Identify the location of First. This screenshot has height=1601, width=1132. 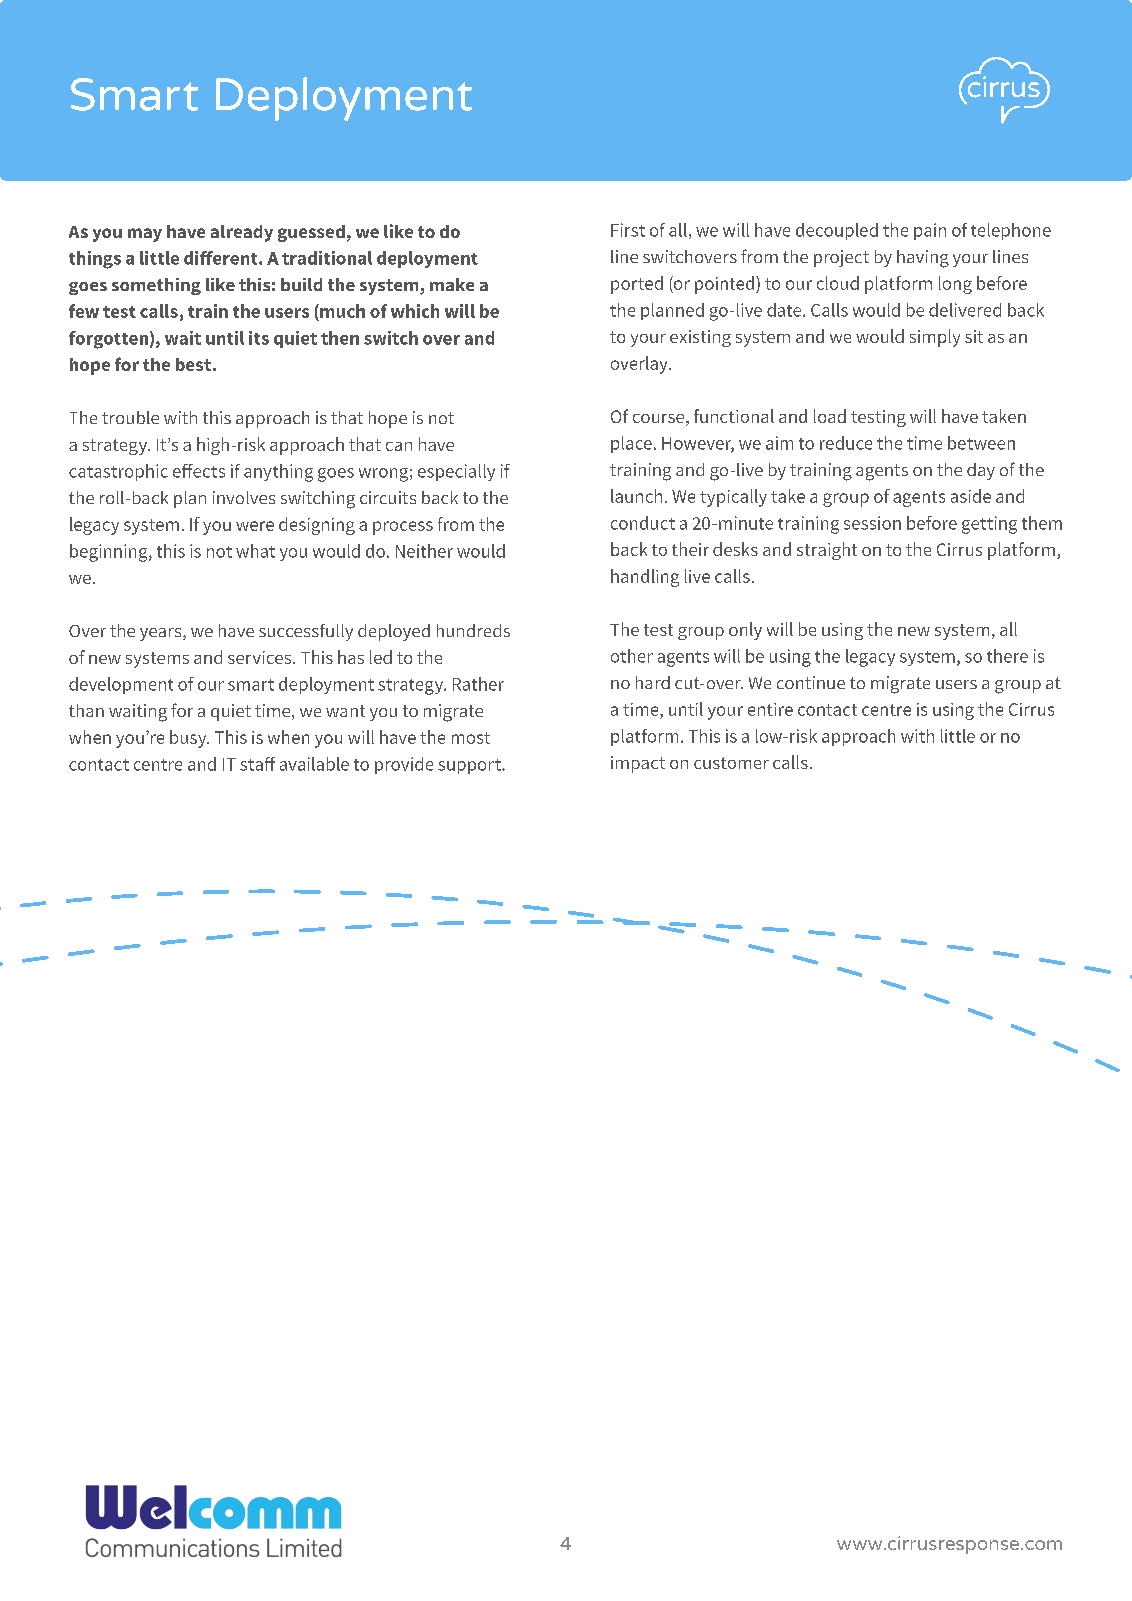
(628, 230).
